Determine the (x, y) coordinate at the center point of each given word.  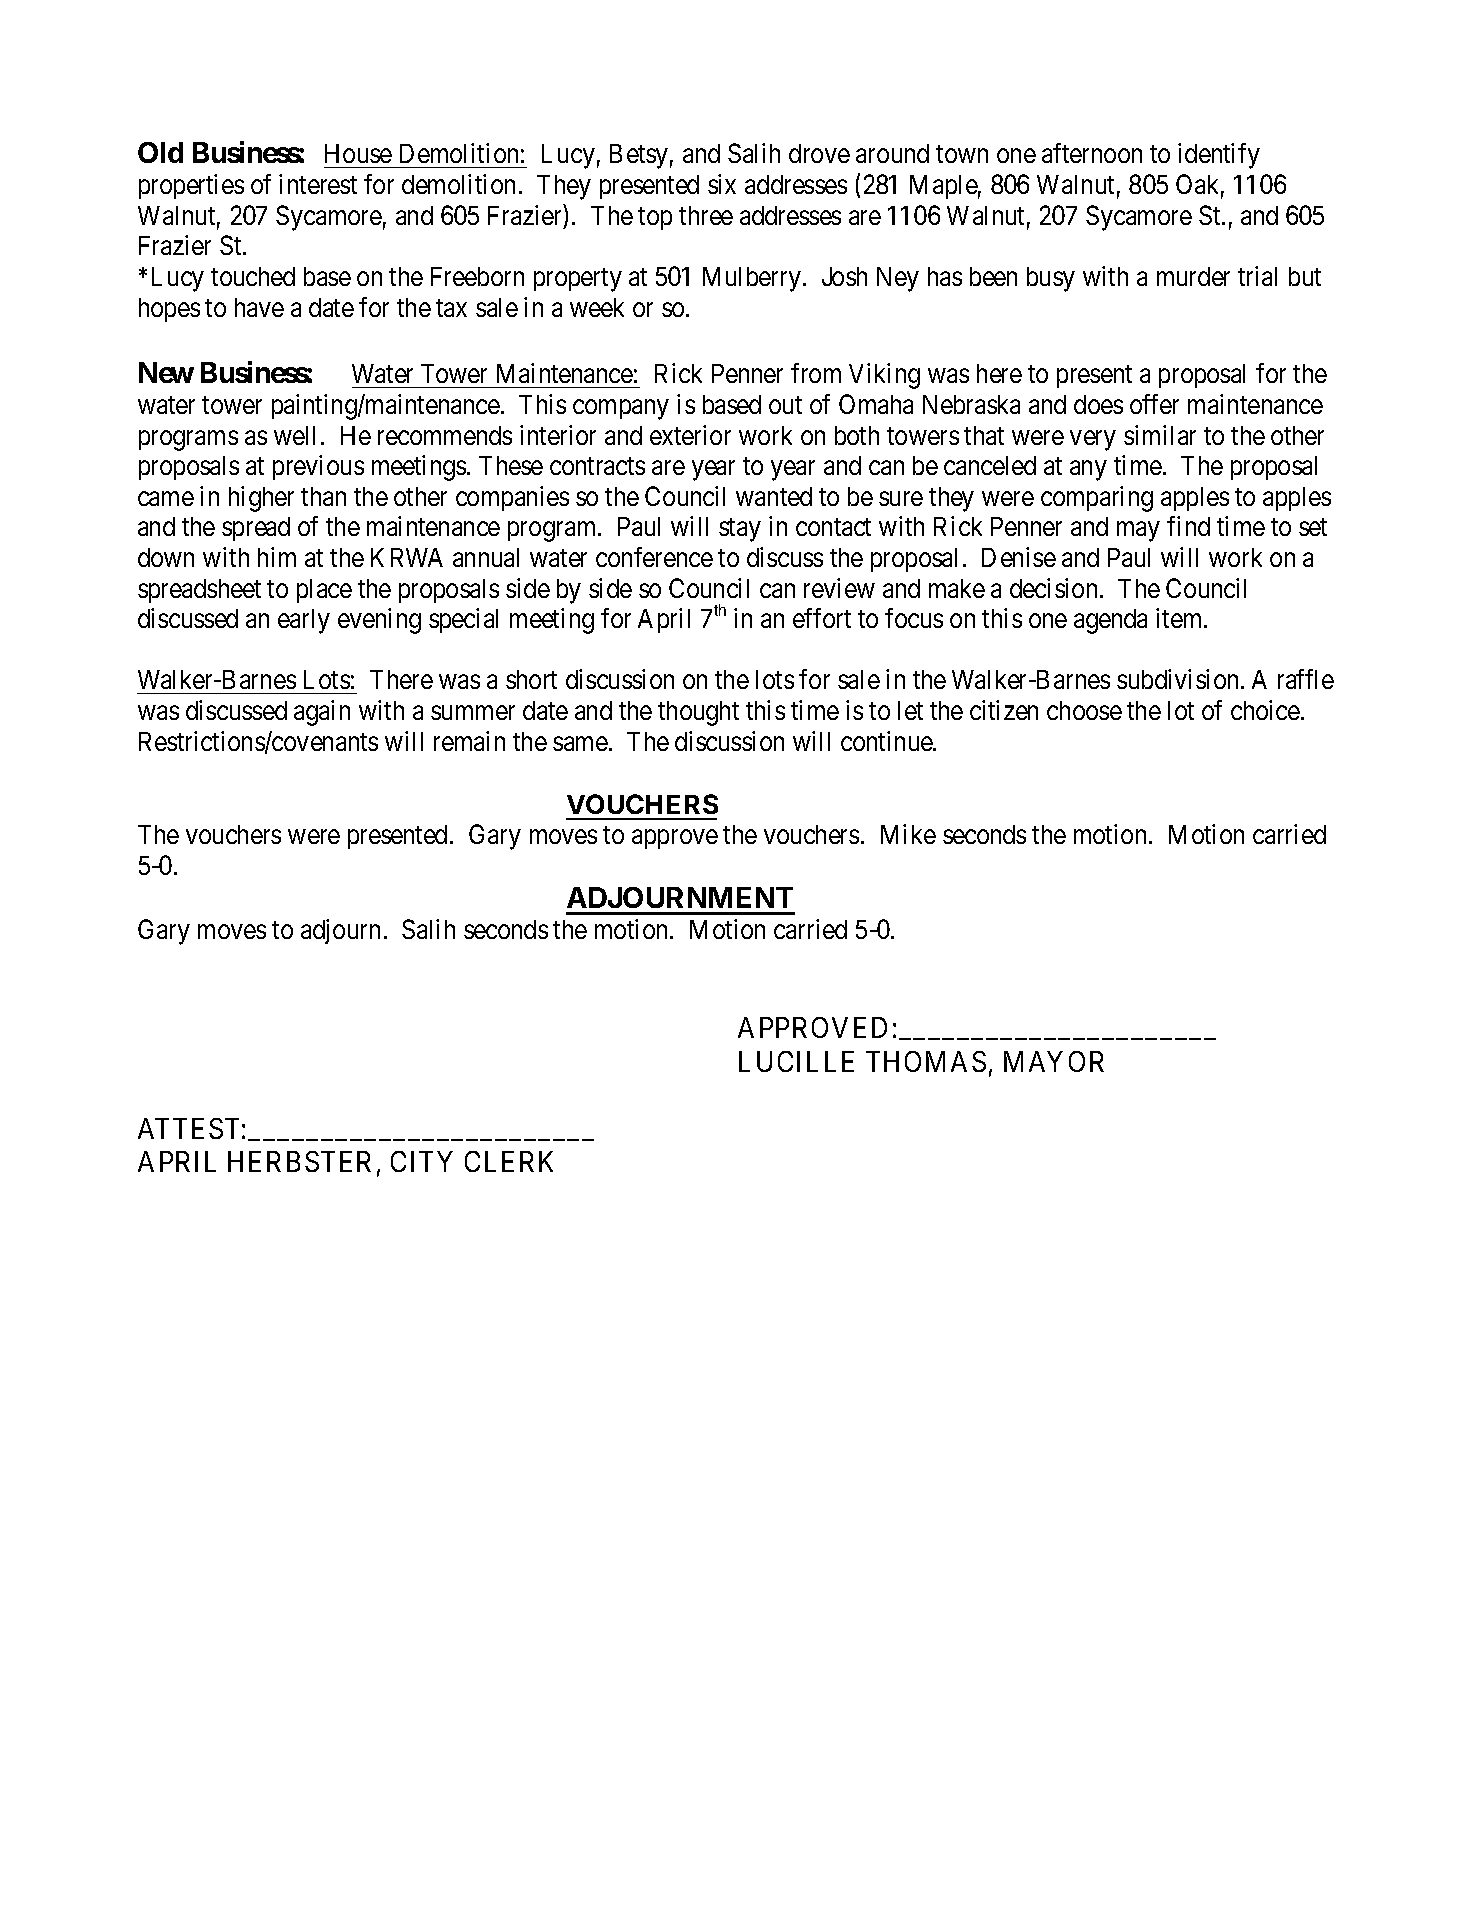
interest (318, 184)
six (722, 184)
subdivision (1179, 679)
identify (1219, 156)
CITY (422, 1161)
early (304, 621)
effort (822, 618)
